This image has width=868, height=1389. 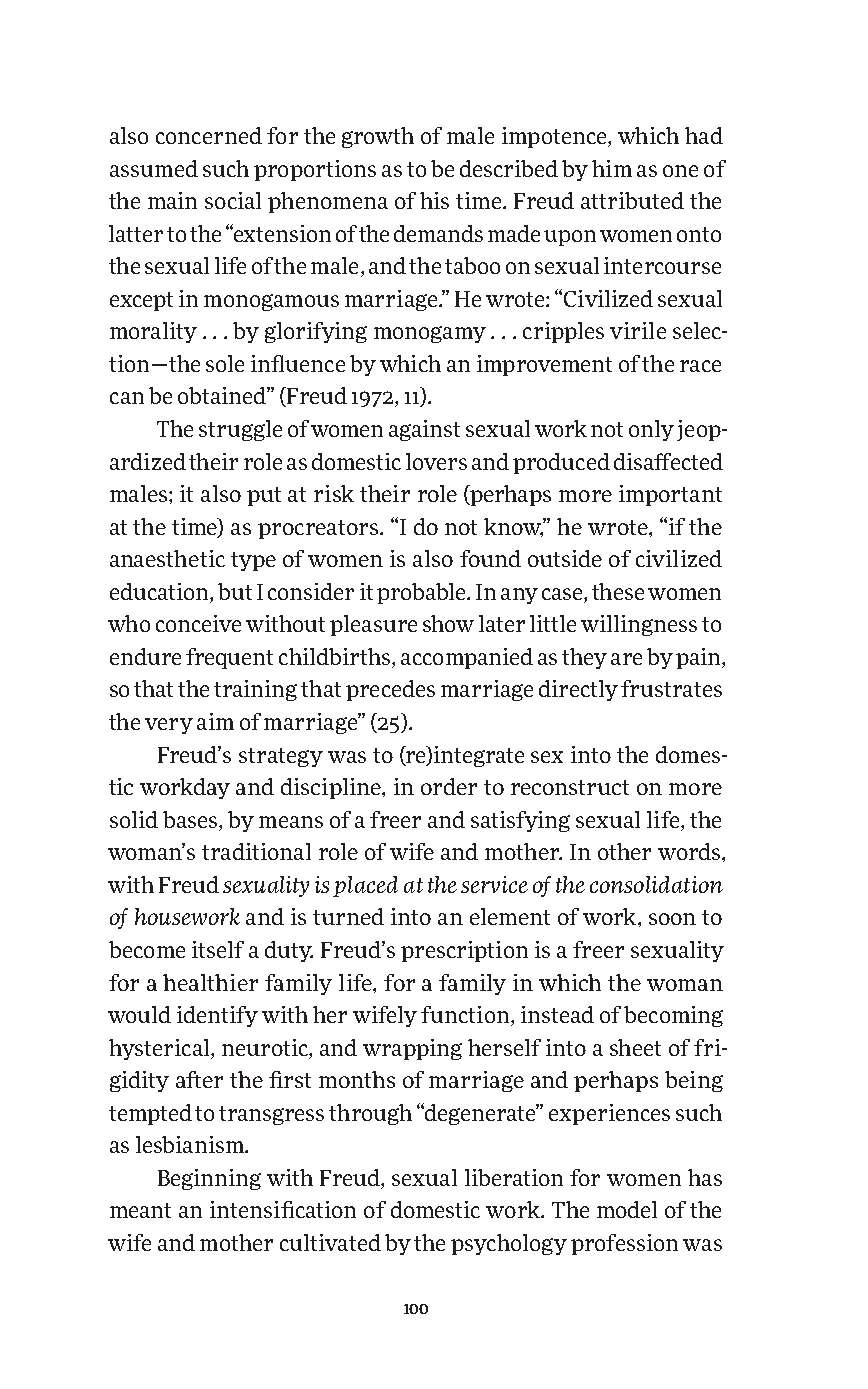 What do you see at coordinates (390, 690) in the image?
I see `precedes` at bounding box center [390, 690].
